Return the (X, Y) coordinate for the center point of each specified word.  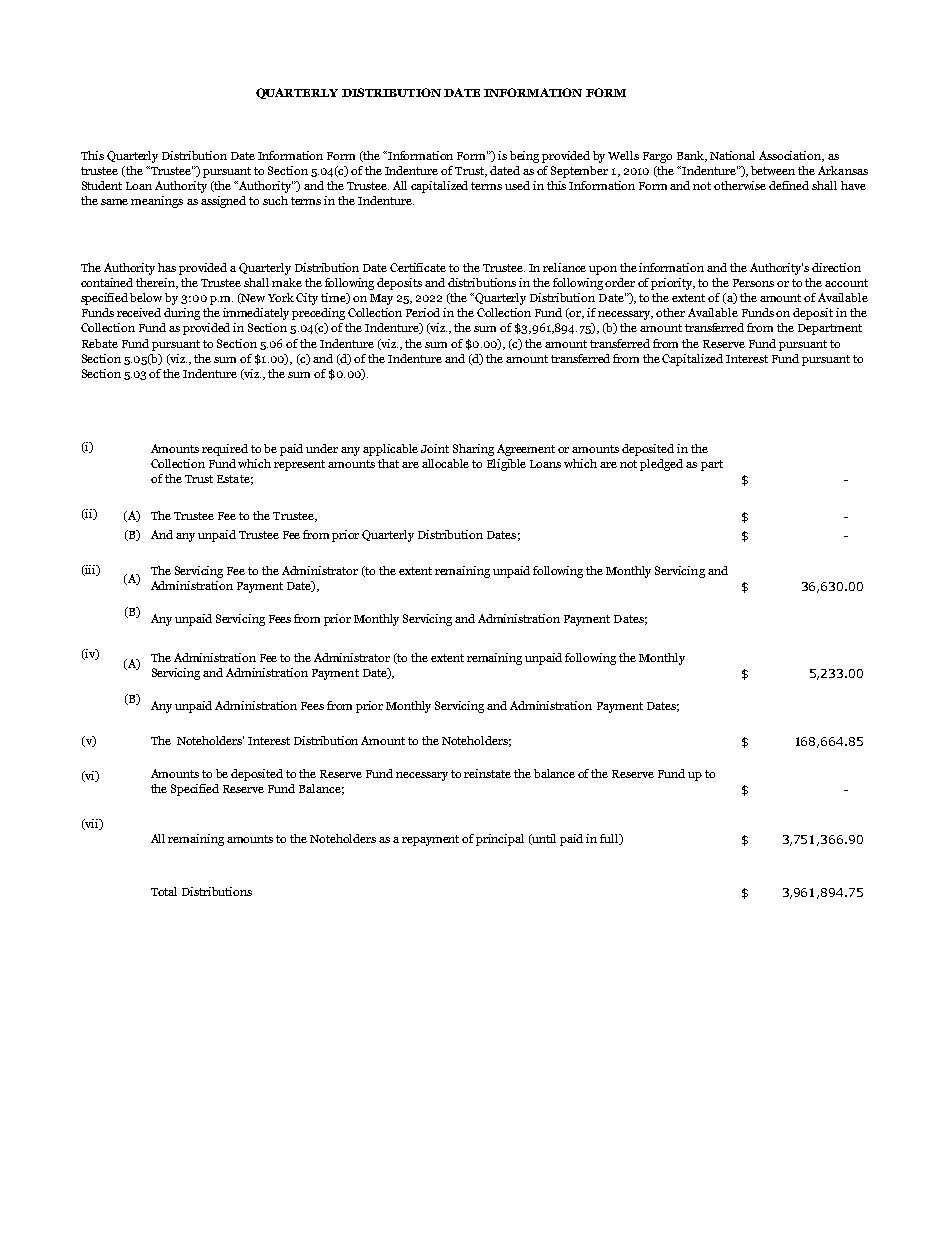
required (225, 450)
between (773, 170)
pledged (661, 465)
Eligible (506, 465)
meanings (157, 202)
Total (164, 891)
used (517, 185)
